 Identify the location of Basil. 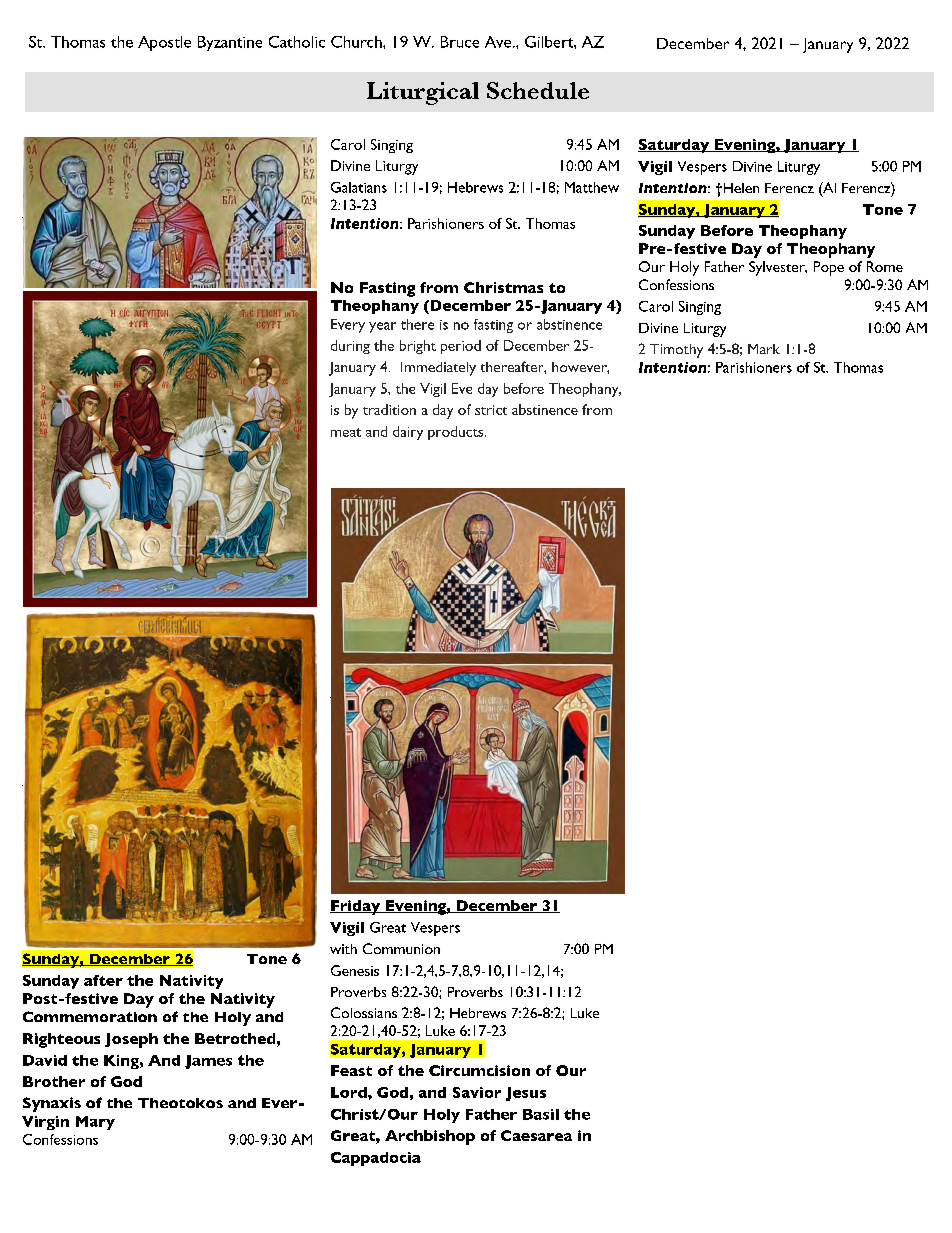
(541, 1114).
